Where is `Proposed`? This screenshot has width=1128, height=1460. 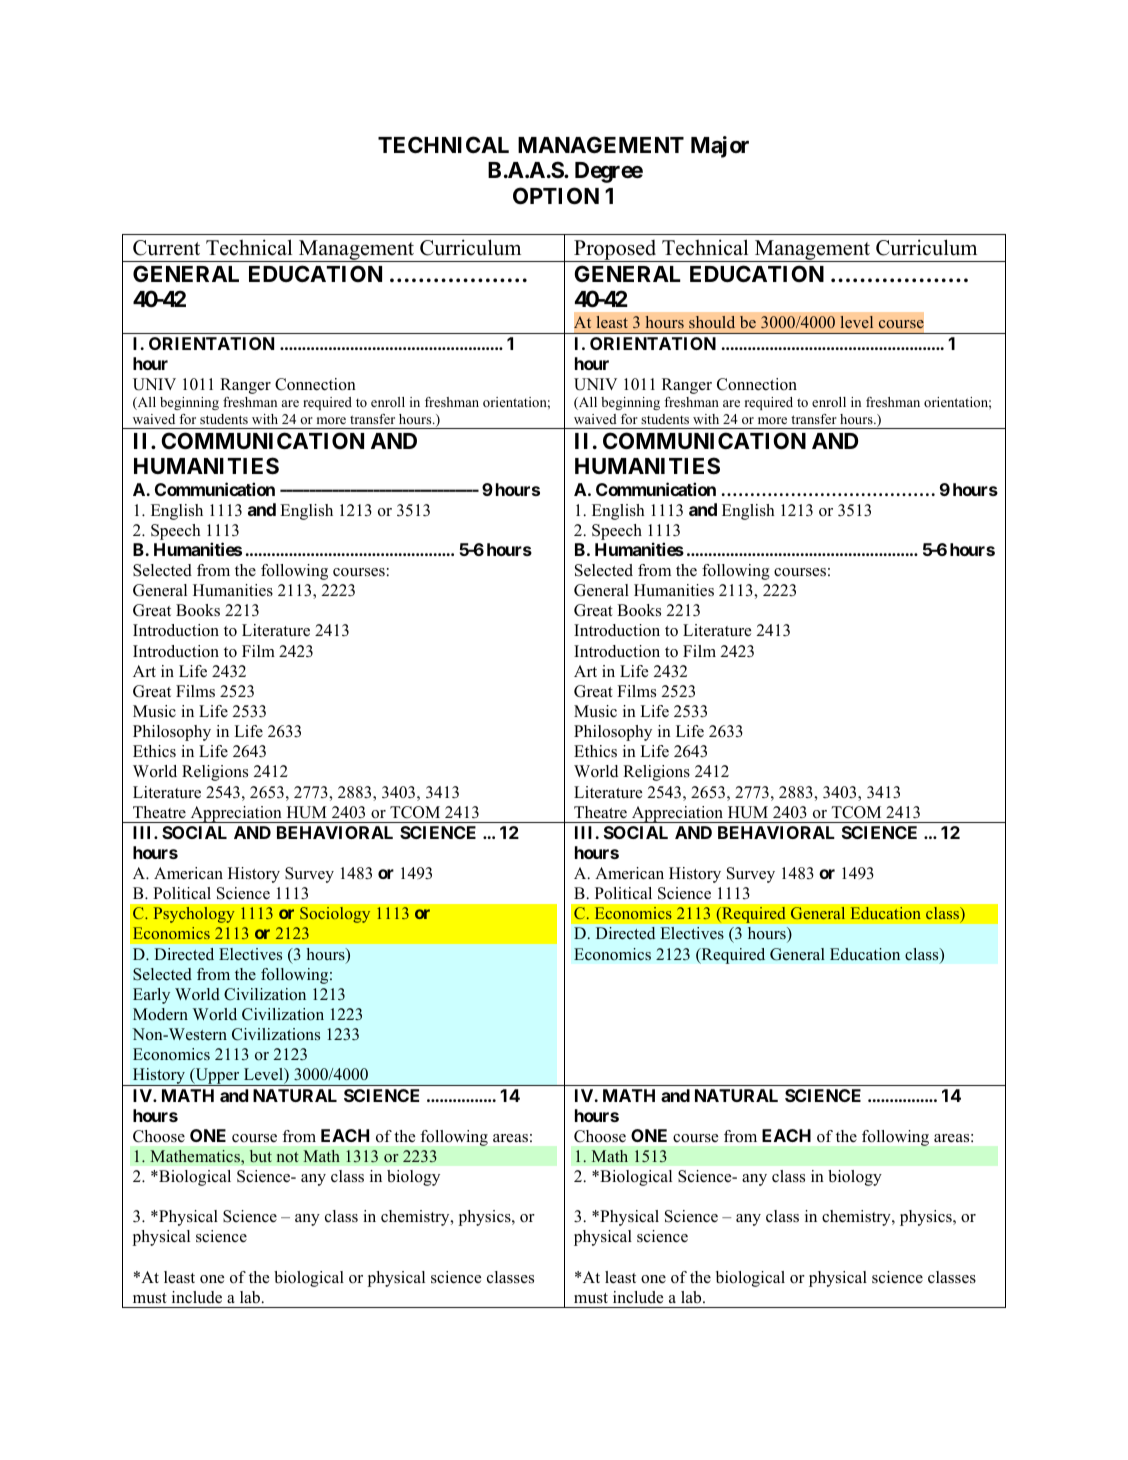 Proposed is located at coordinates (615, 251).
